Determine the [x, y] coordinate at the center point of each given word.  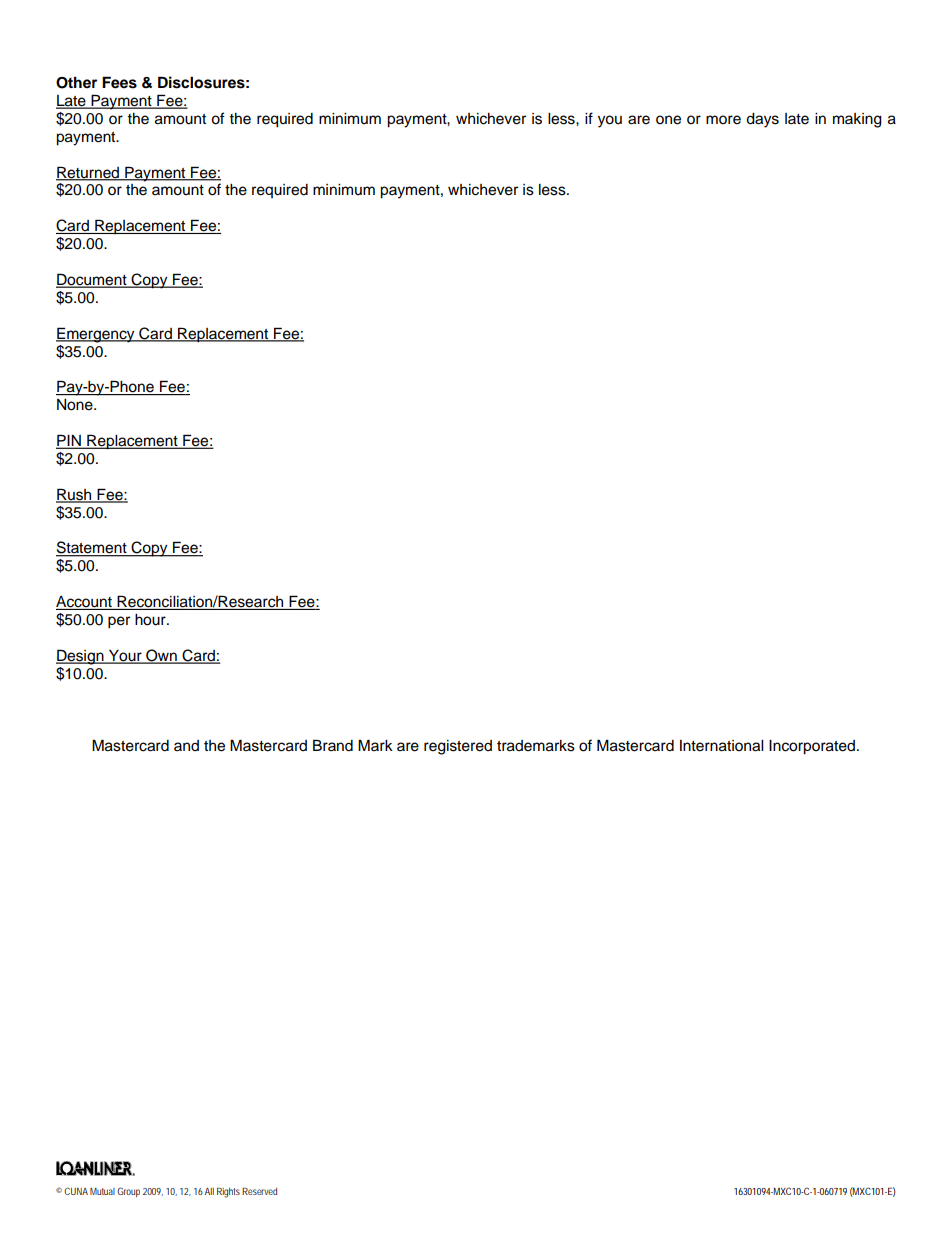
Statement [92, 548]
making [857, 120]
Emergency [96, 335]
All [209, 1191]
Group [128, 1192]
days [762, 120]
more [723, 120]
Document [92, 280]
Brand [333, 745]
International [721, 746]
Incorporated [812, 747]
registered [458, 747]
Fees [119, 82]
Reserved [259, 1191]
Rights [228, 1193]
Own [161, 656]
